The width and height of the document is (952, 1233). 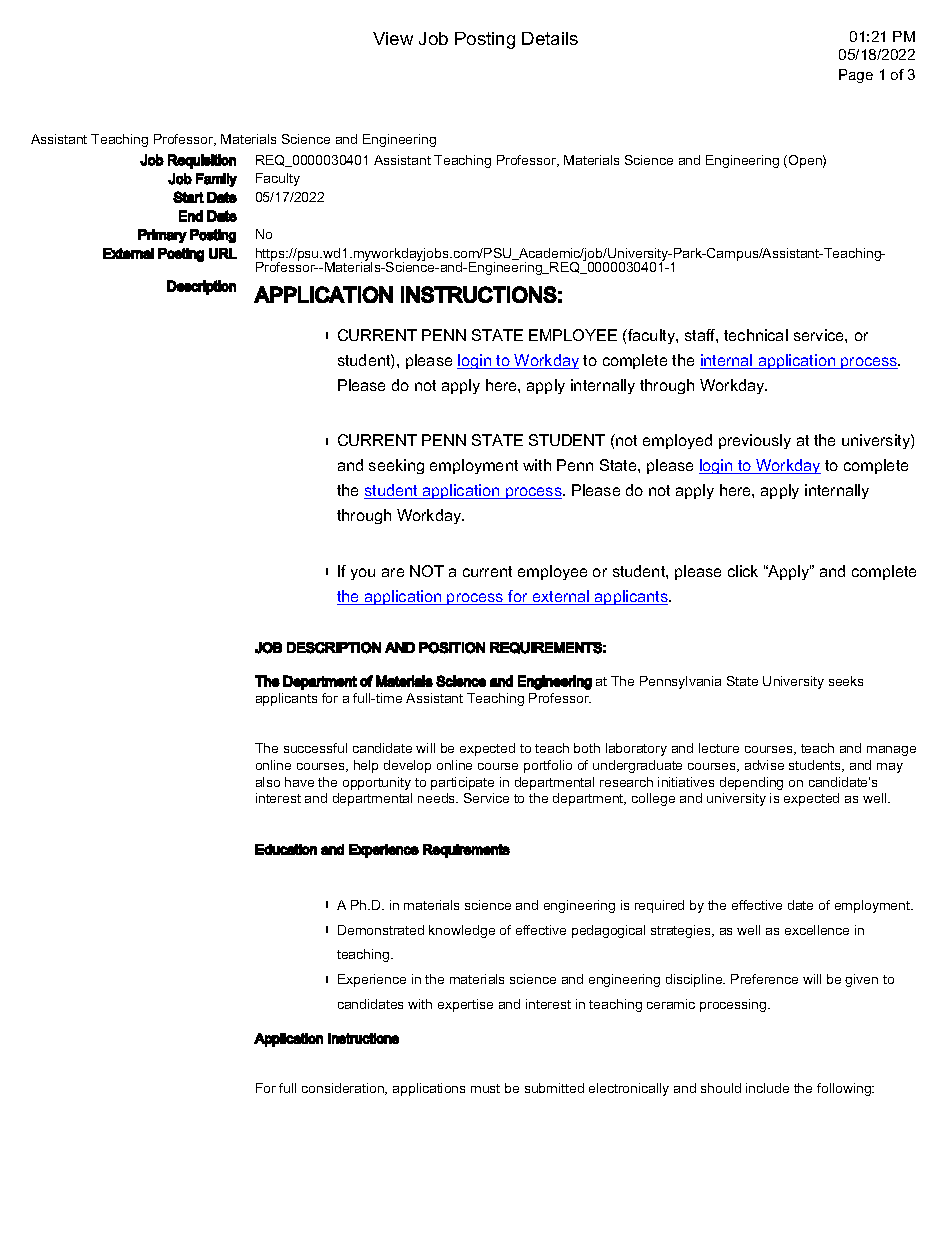 I want to click on Requisition, so click(x=202, y=161).
